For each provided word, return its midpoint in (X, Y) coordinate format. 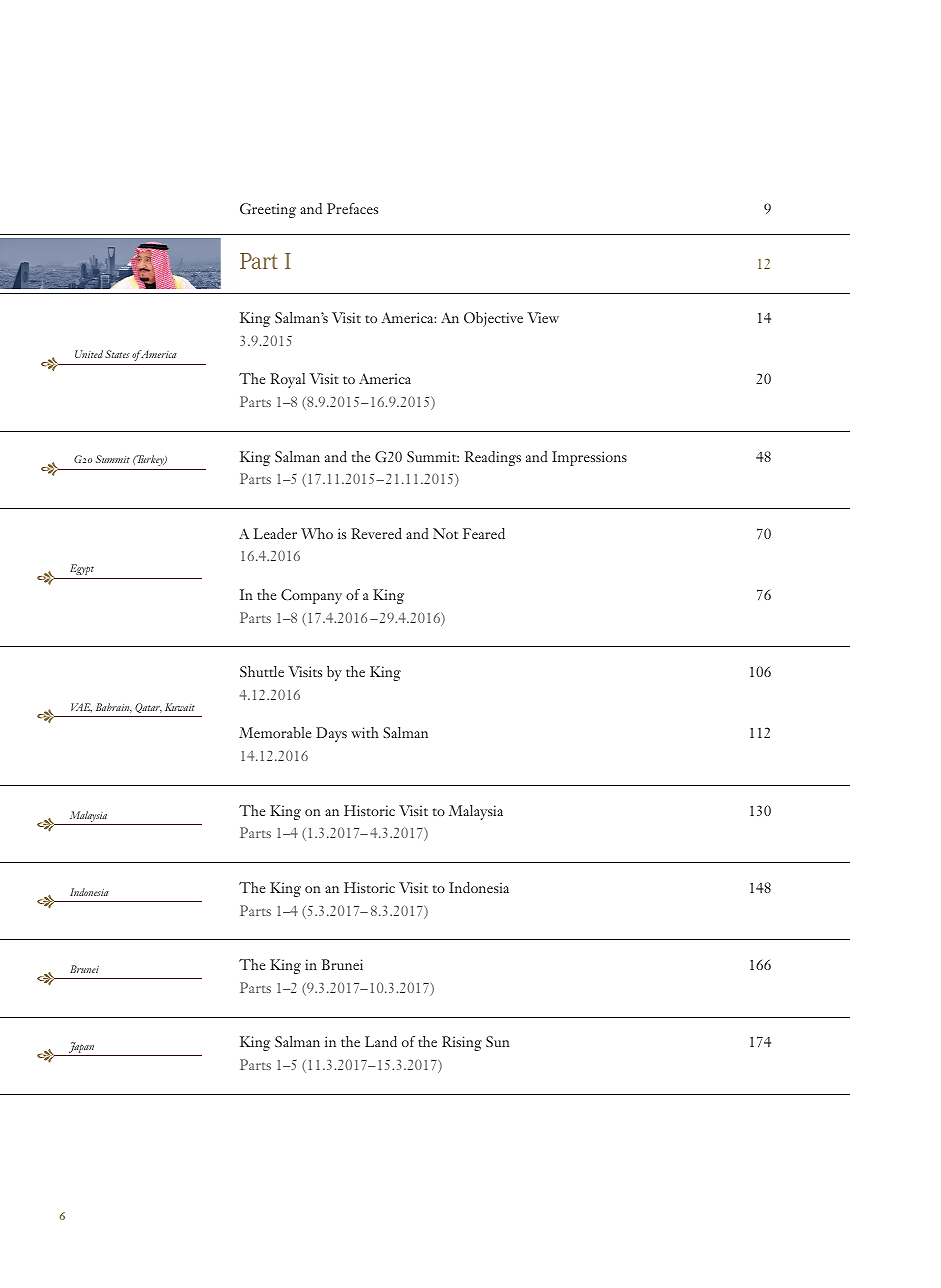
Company (311, 596)
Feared (484, 533)
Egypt (82, 569)
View (543, 317)
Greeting (268, 210)
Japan (81, 1049)
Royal (287, 380)
